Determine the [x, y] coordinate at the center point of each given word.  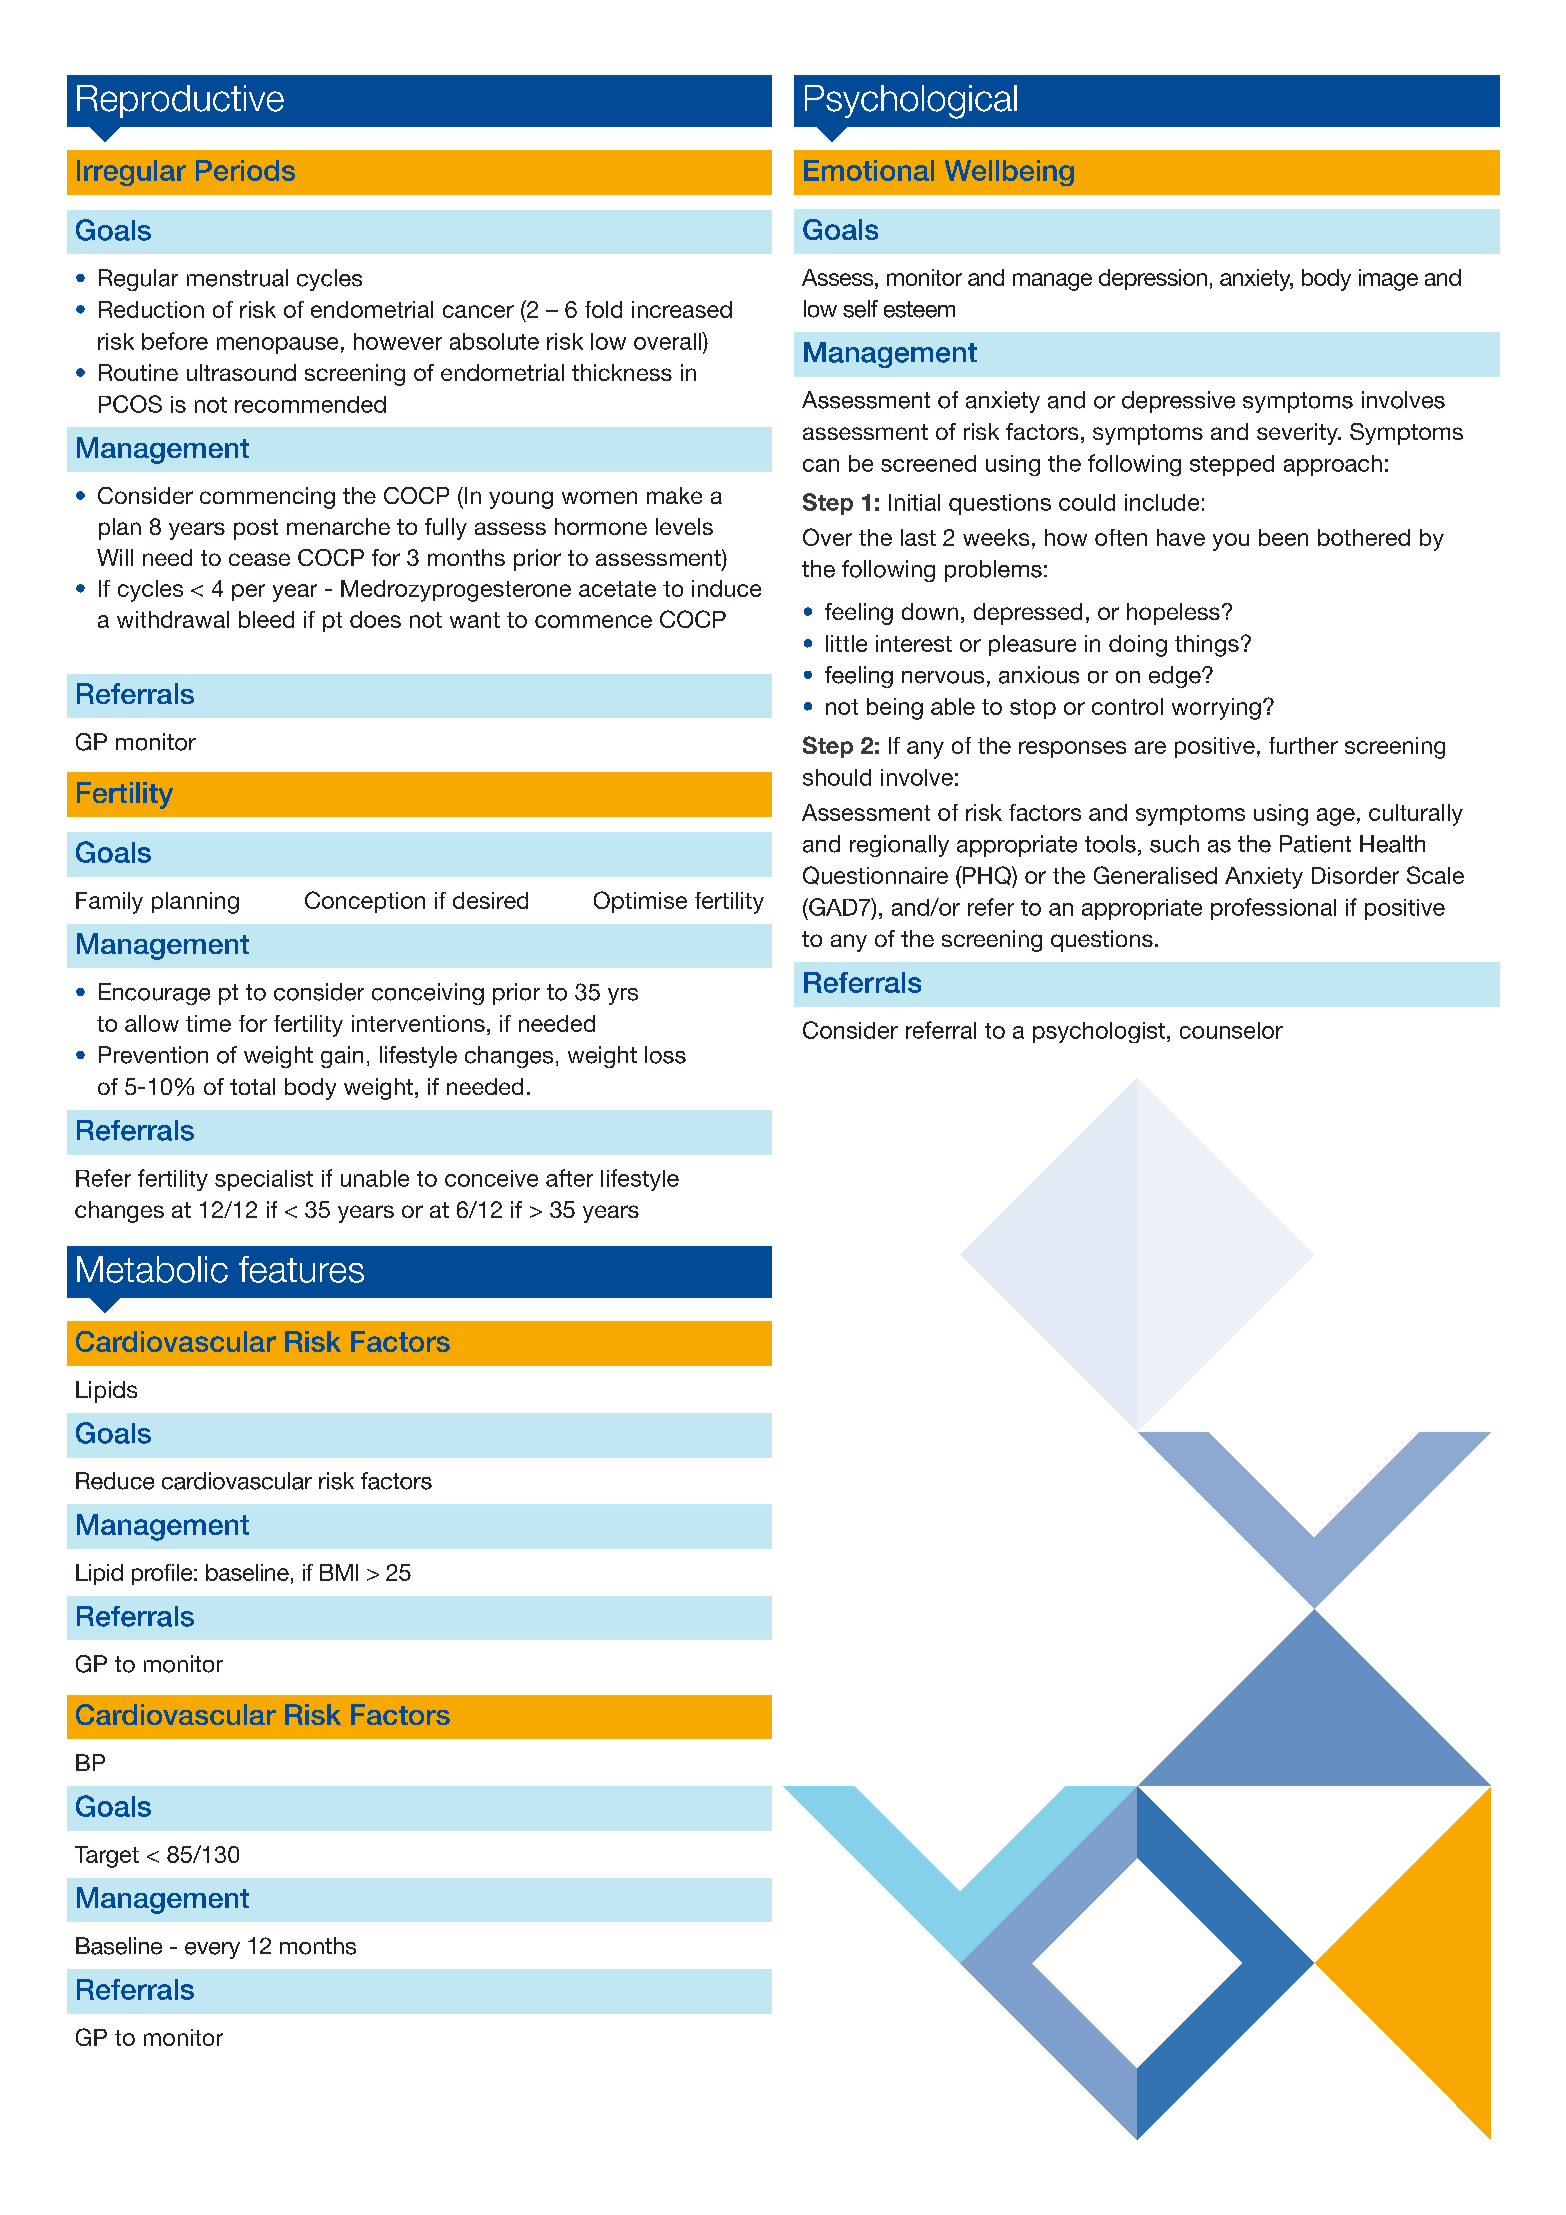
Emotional [869, 170]
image [1388, 280]
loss [665, 1055]
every [212, 1950]
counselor [1231, 1030]
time [208, 1023]
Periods [245, 170]
